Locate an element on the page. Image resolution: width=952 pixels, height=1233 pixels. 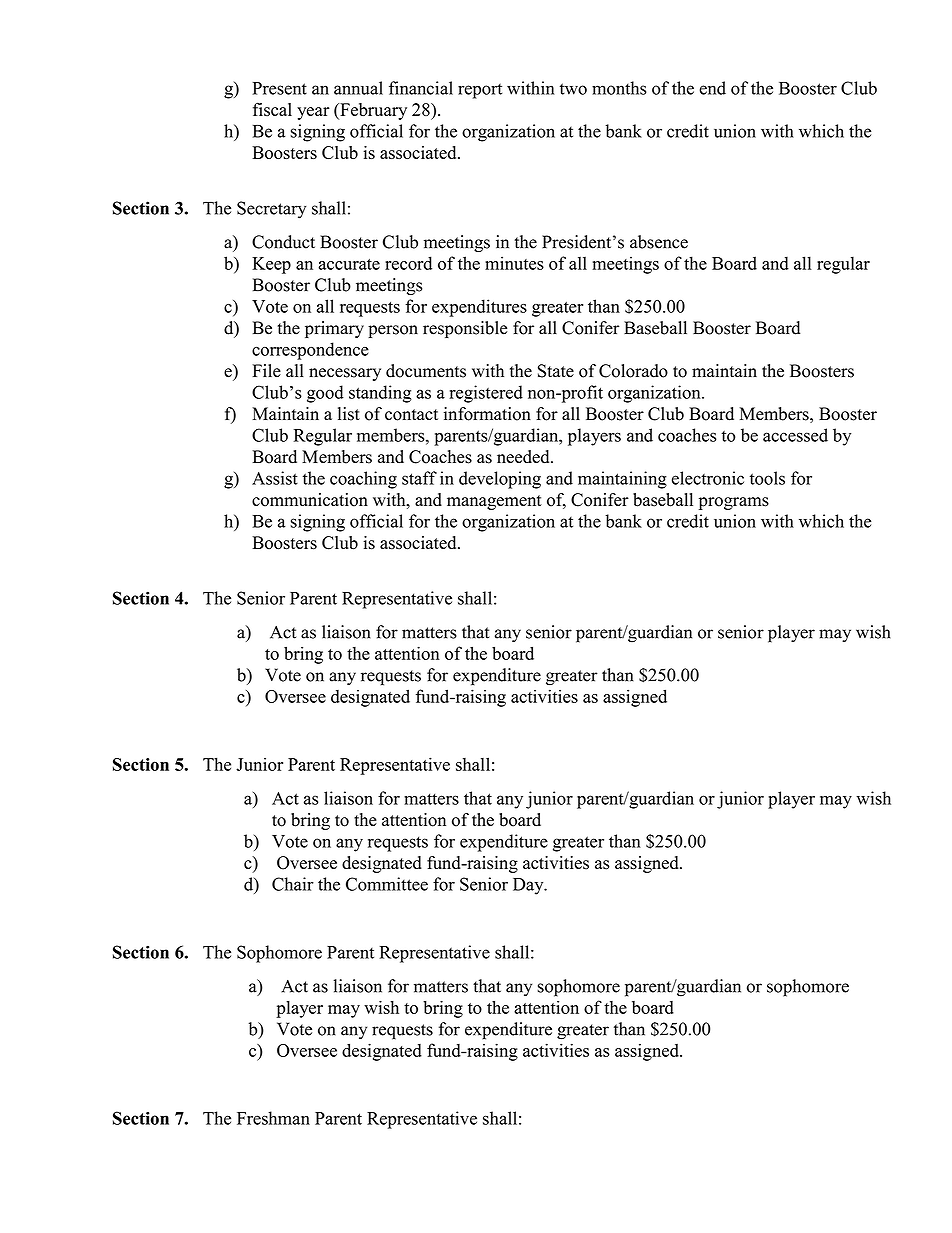
Colorado is located at coordinates (633, 371).
